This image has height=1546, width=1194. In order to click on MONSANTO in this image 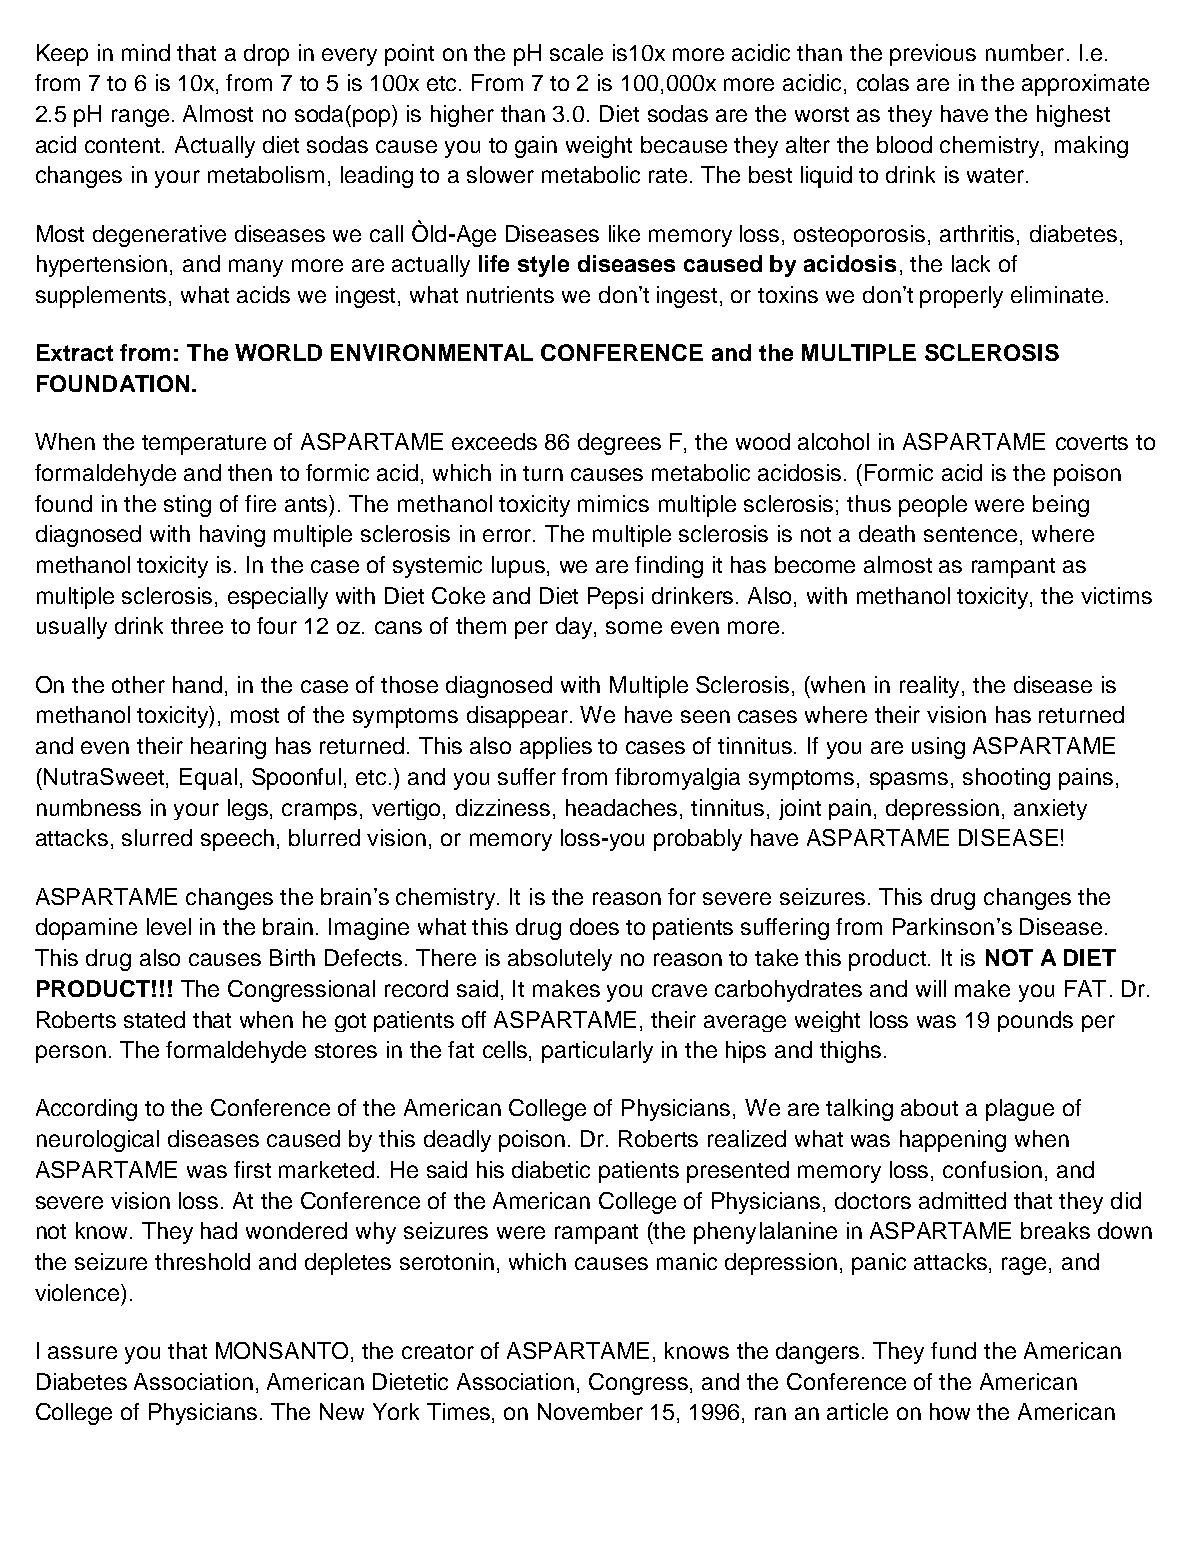, I will do `click(284, 1352)`.
